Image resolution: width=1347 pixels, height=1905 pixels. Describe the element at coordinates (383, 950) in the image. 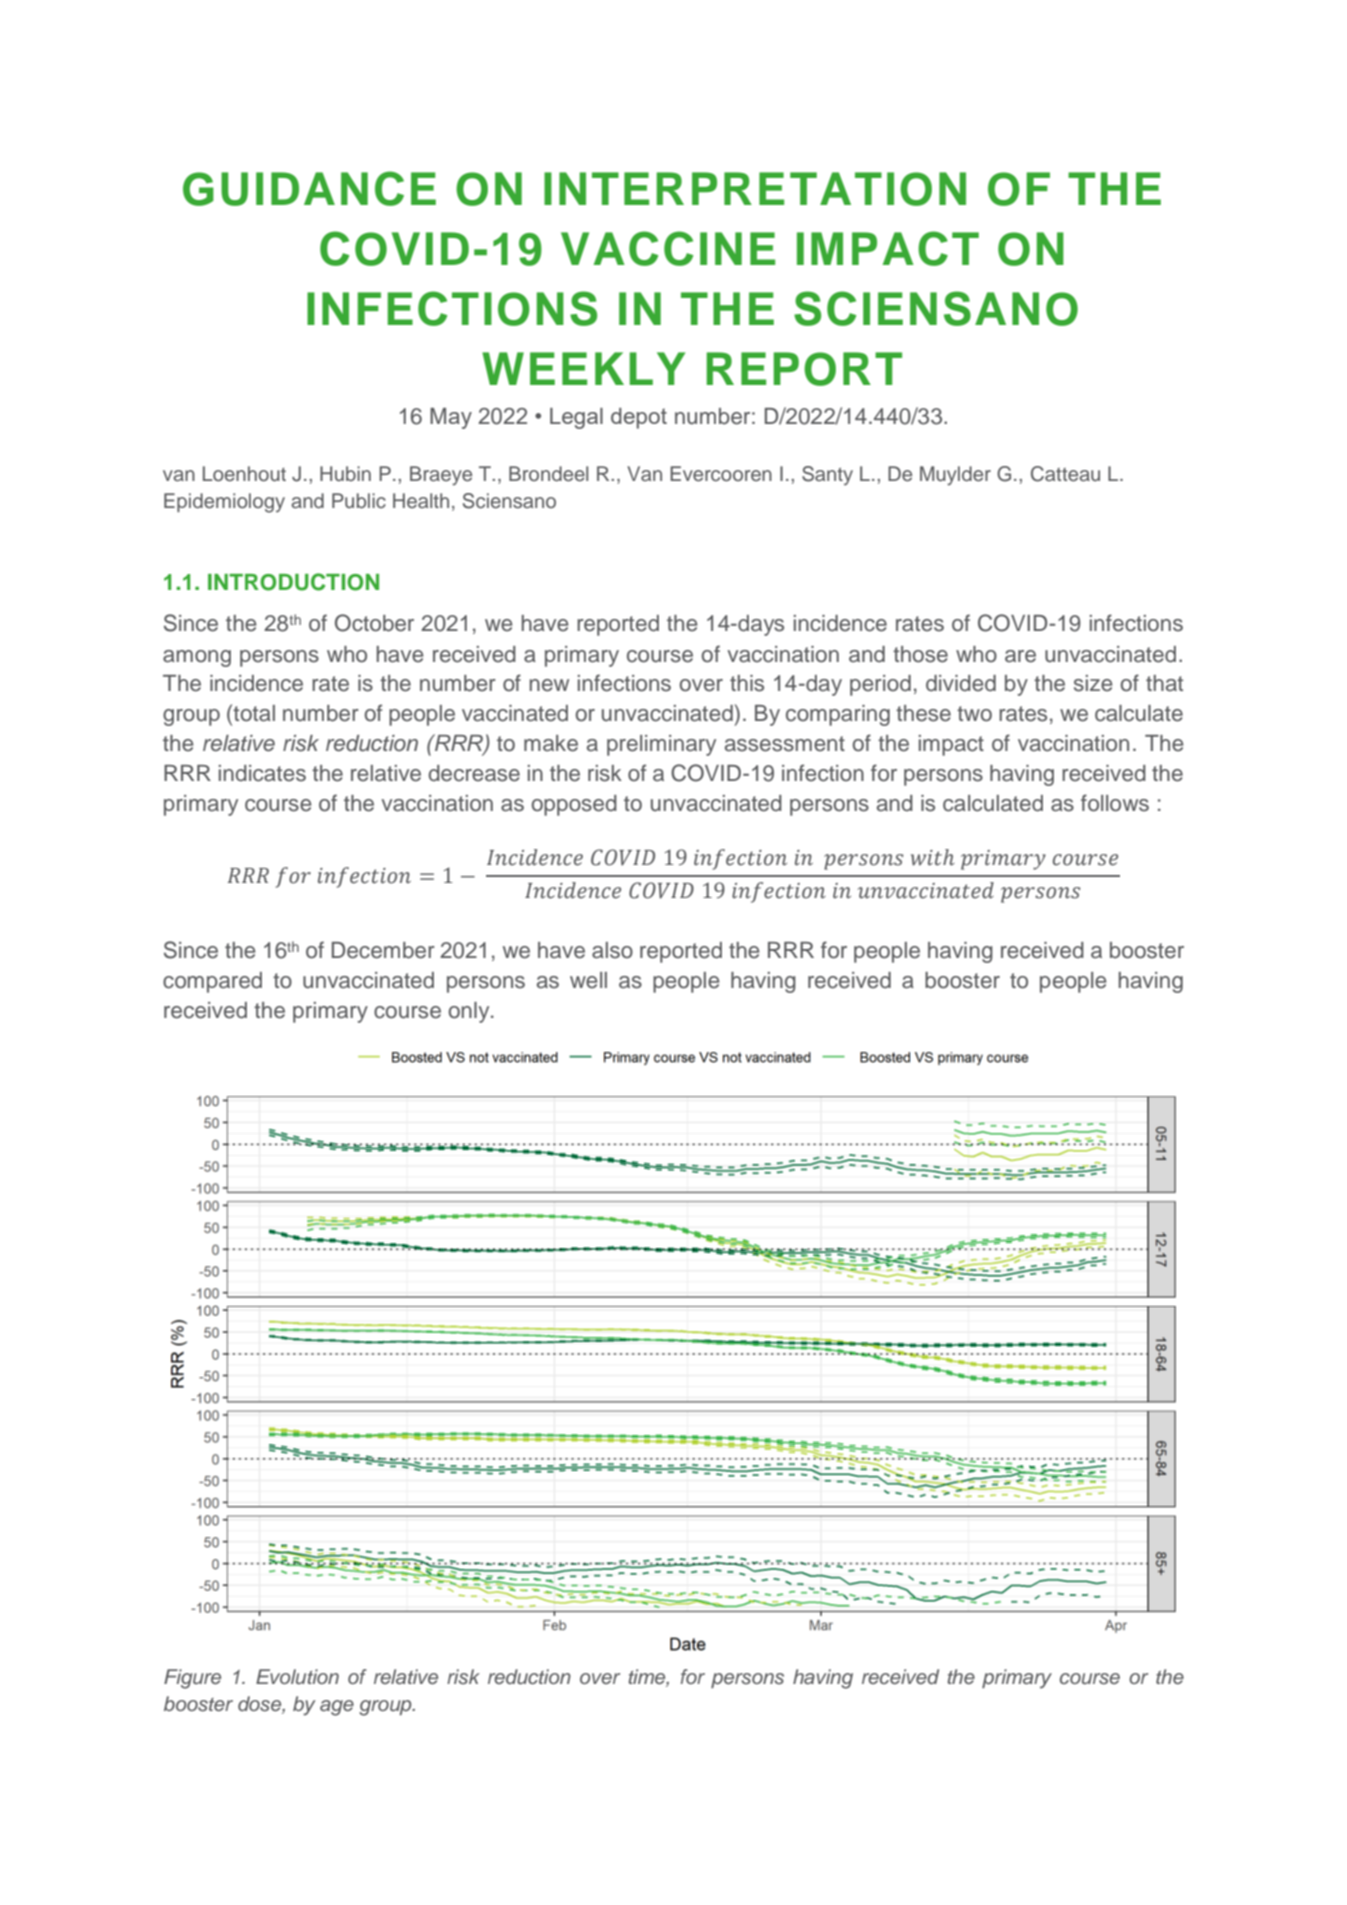

I see `December` at that location.
